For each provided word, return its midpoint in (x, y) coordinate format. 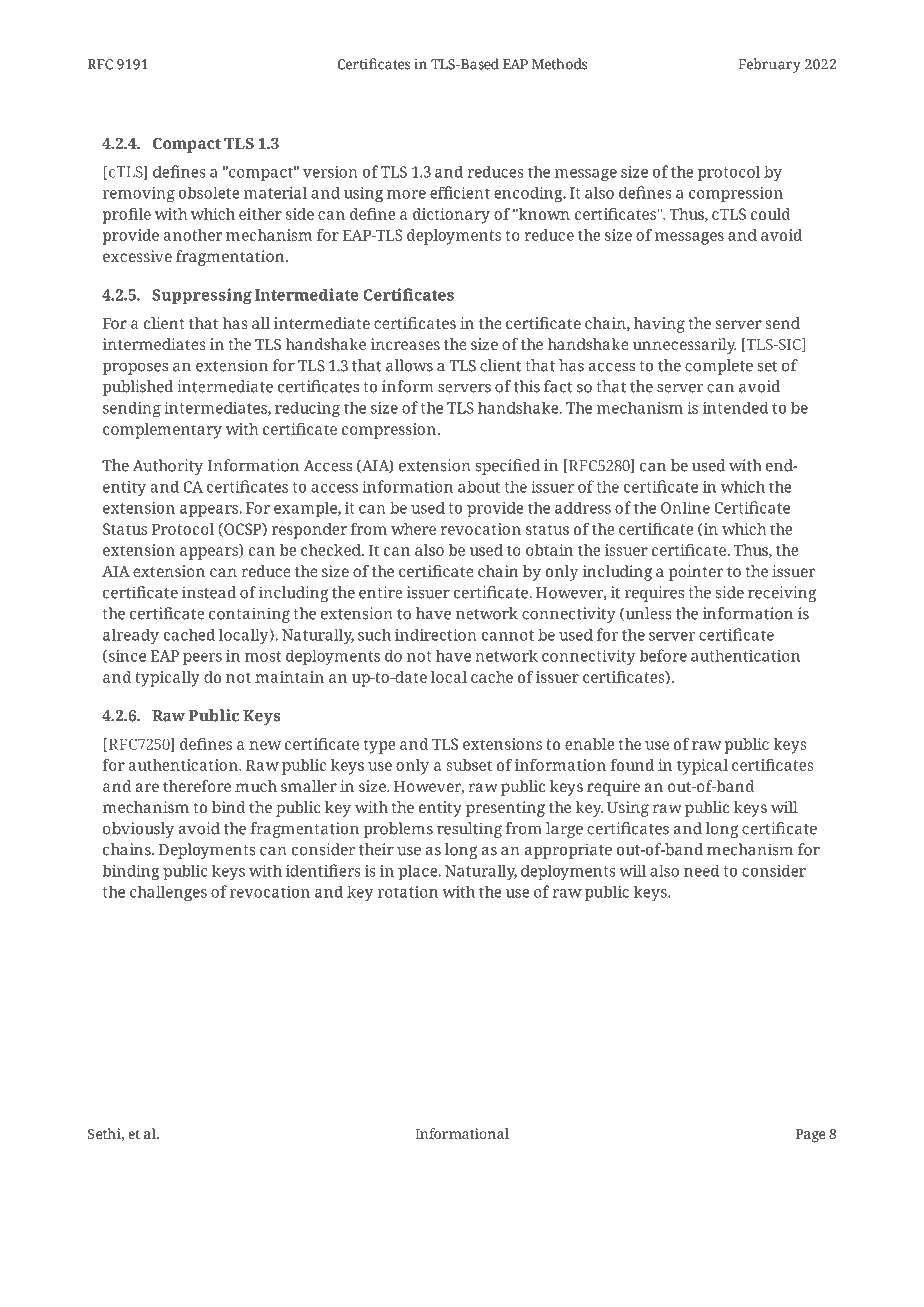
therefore (197, 786)
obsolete (209, 192)
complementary (162, 431)
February (769, 65)
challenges (168, 893)
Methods (559, 64)
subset (469, 765)
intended (736, 407)
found (632, 765)
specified (508, 467)
